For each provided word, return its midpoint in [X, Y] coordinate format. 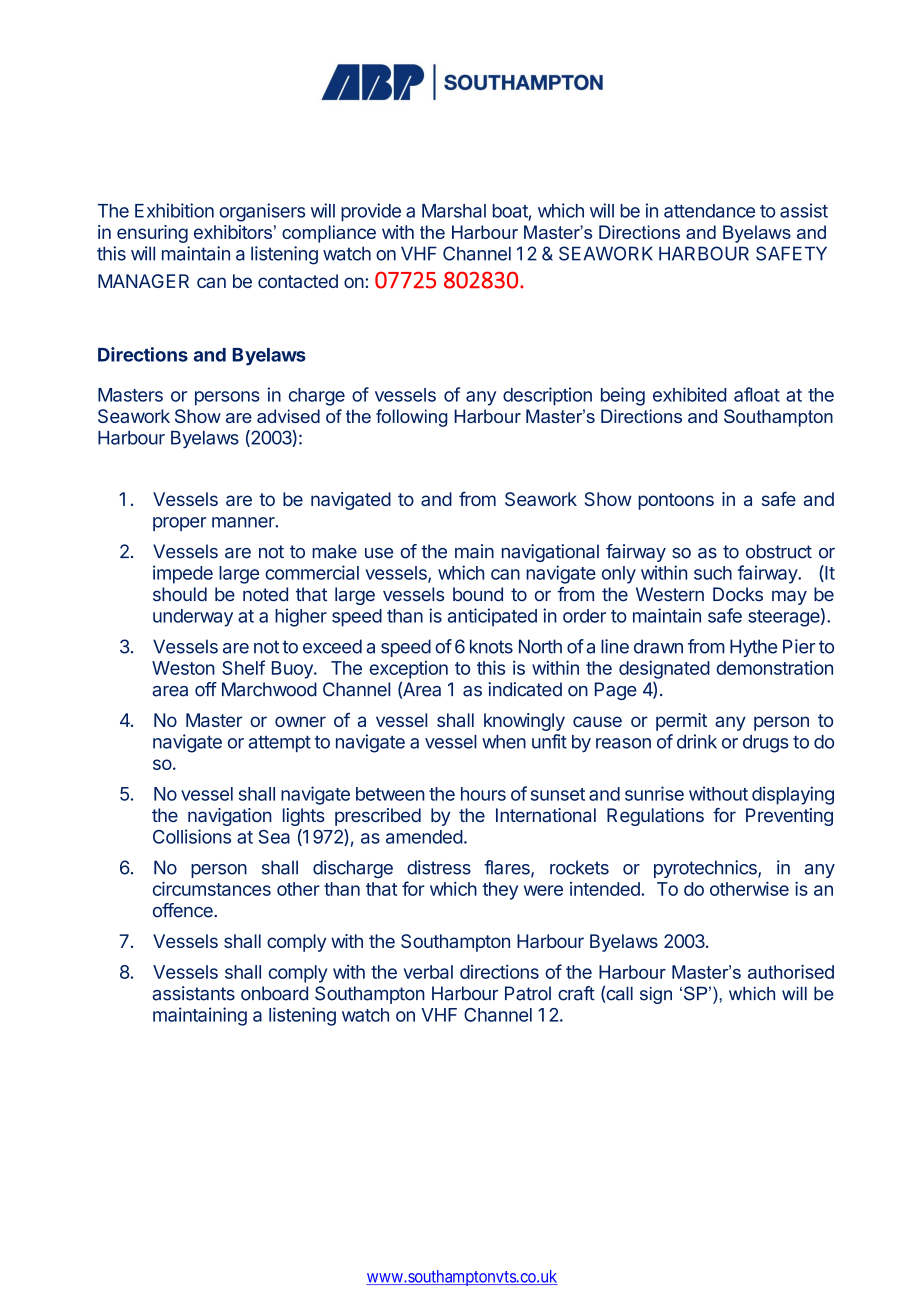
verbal [428, 972]
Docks [738, 594]
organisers [262, 212]
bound [478, 594]
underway [193, 618]
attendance [709, 211]
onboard [274, 993]
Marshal [454, 211]
